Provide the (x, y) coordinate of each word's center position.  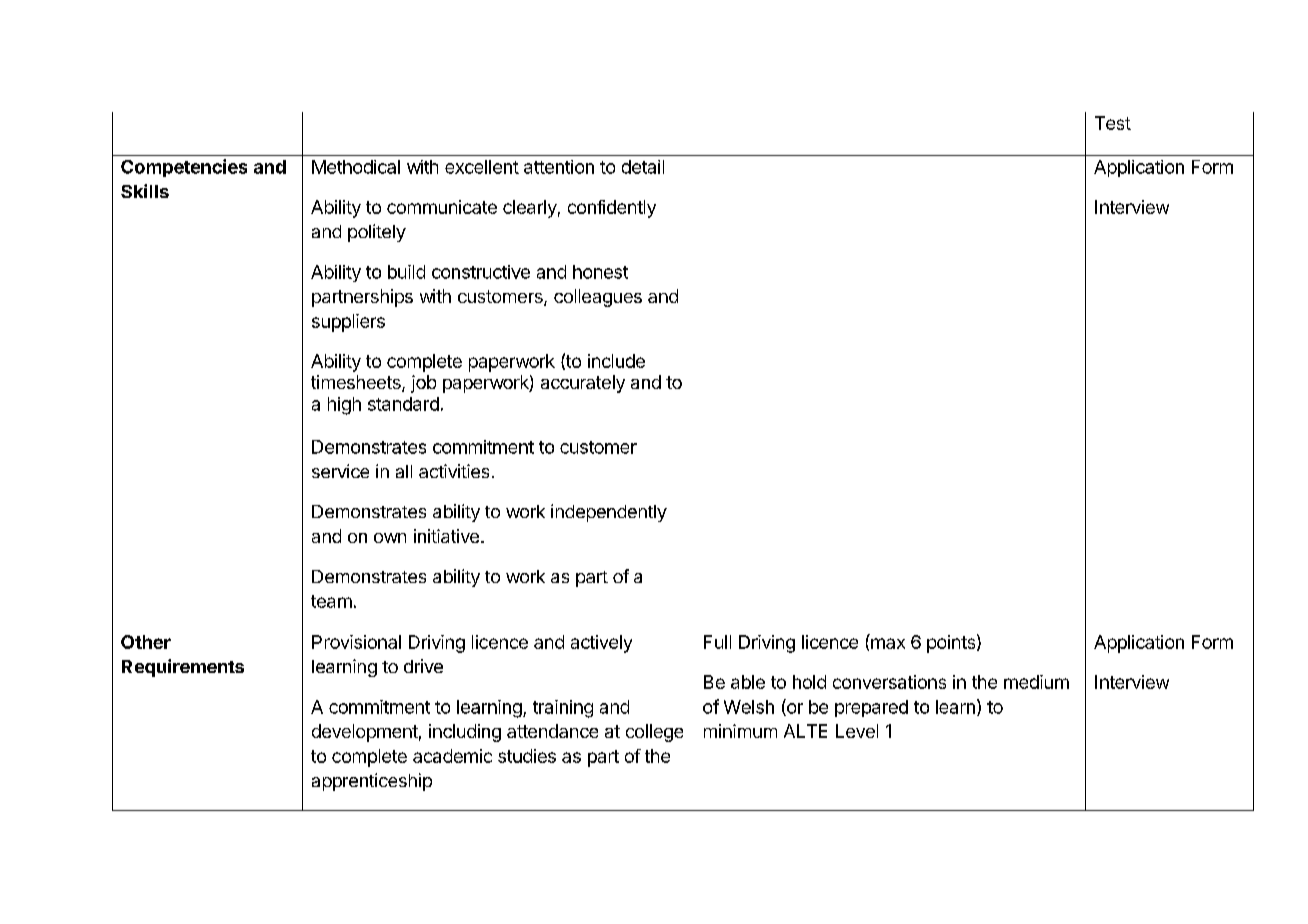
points (951, 644)
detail (643, 167)
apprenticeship (372, 782)
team (331, 601)
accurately (583, 384)
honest (600, 272)
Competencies (184, 168)
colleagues (598, 298)
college (654, 733)
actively (601, 644)
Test (1113, 123)
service (340, 471)
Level (857, 731)
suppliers (348, 323)
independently (609, 513)
